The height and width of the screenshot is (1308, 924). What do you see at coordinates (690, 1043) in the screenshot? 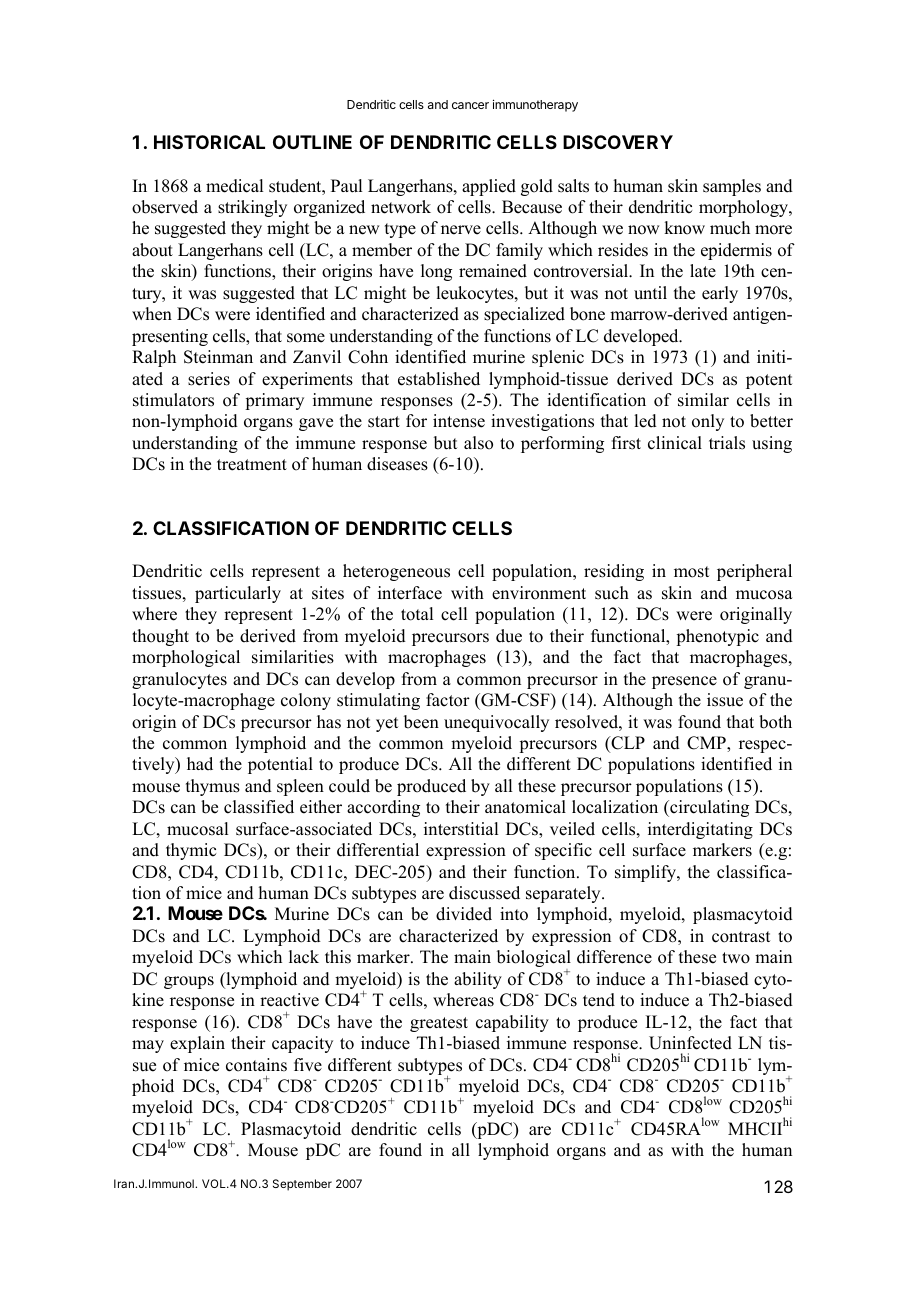
I see `Uninfected` at bounding box center [690, 1043].
